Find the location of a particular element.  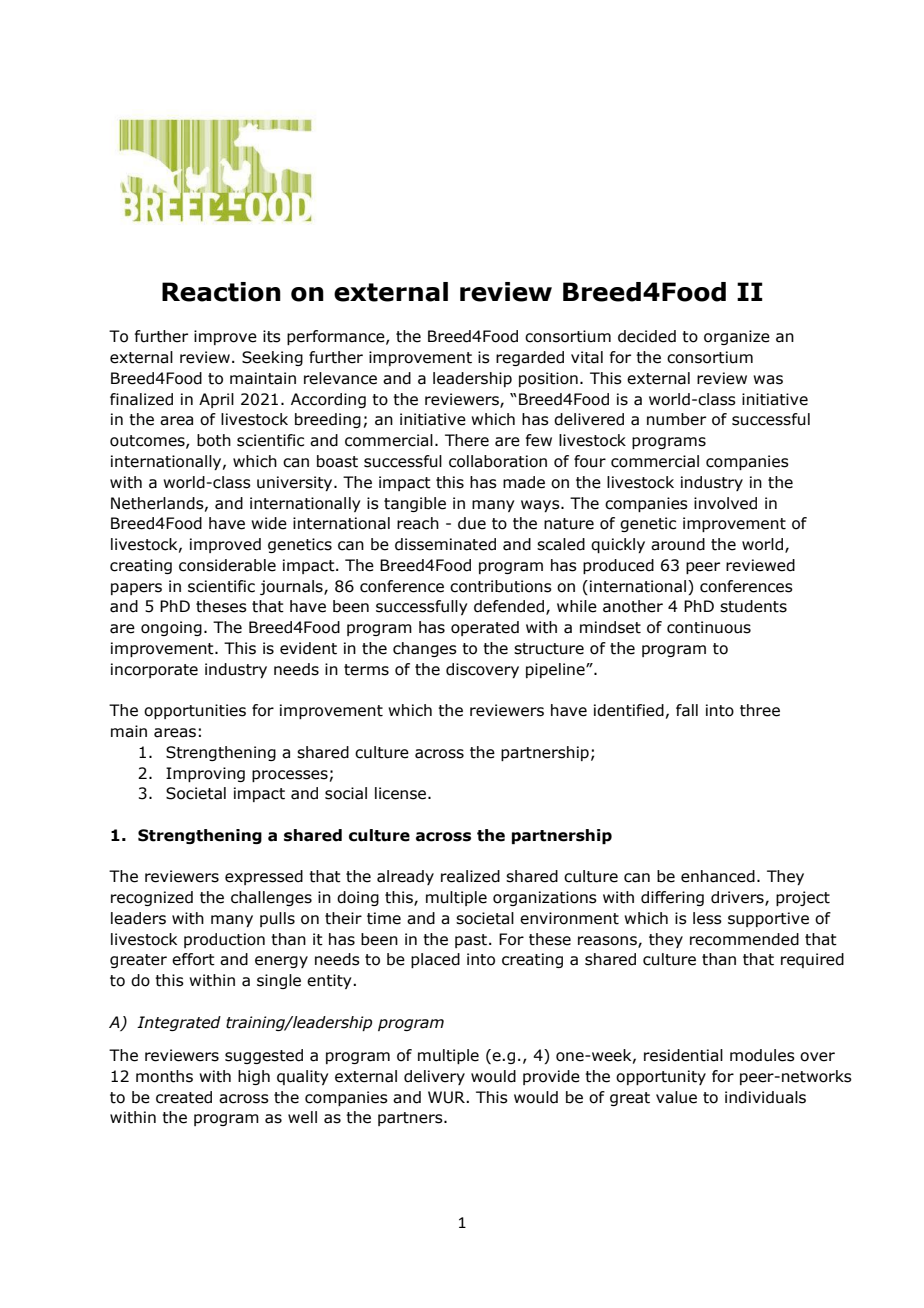

involved is located at coordinates (725, 503).
